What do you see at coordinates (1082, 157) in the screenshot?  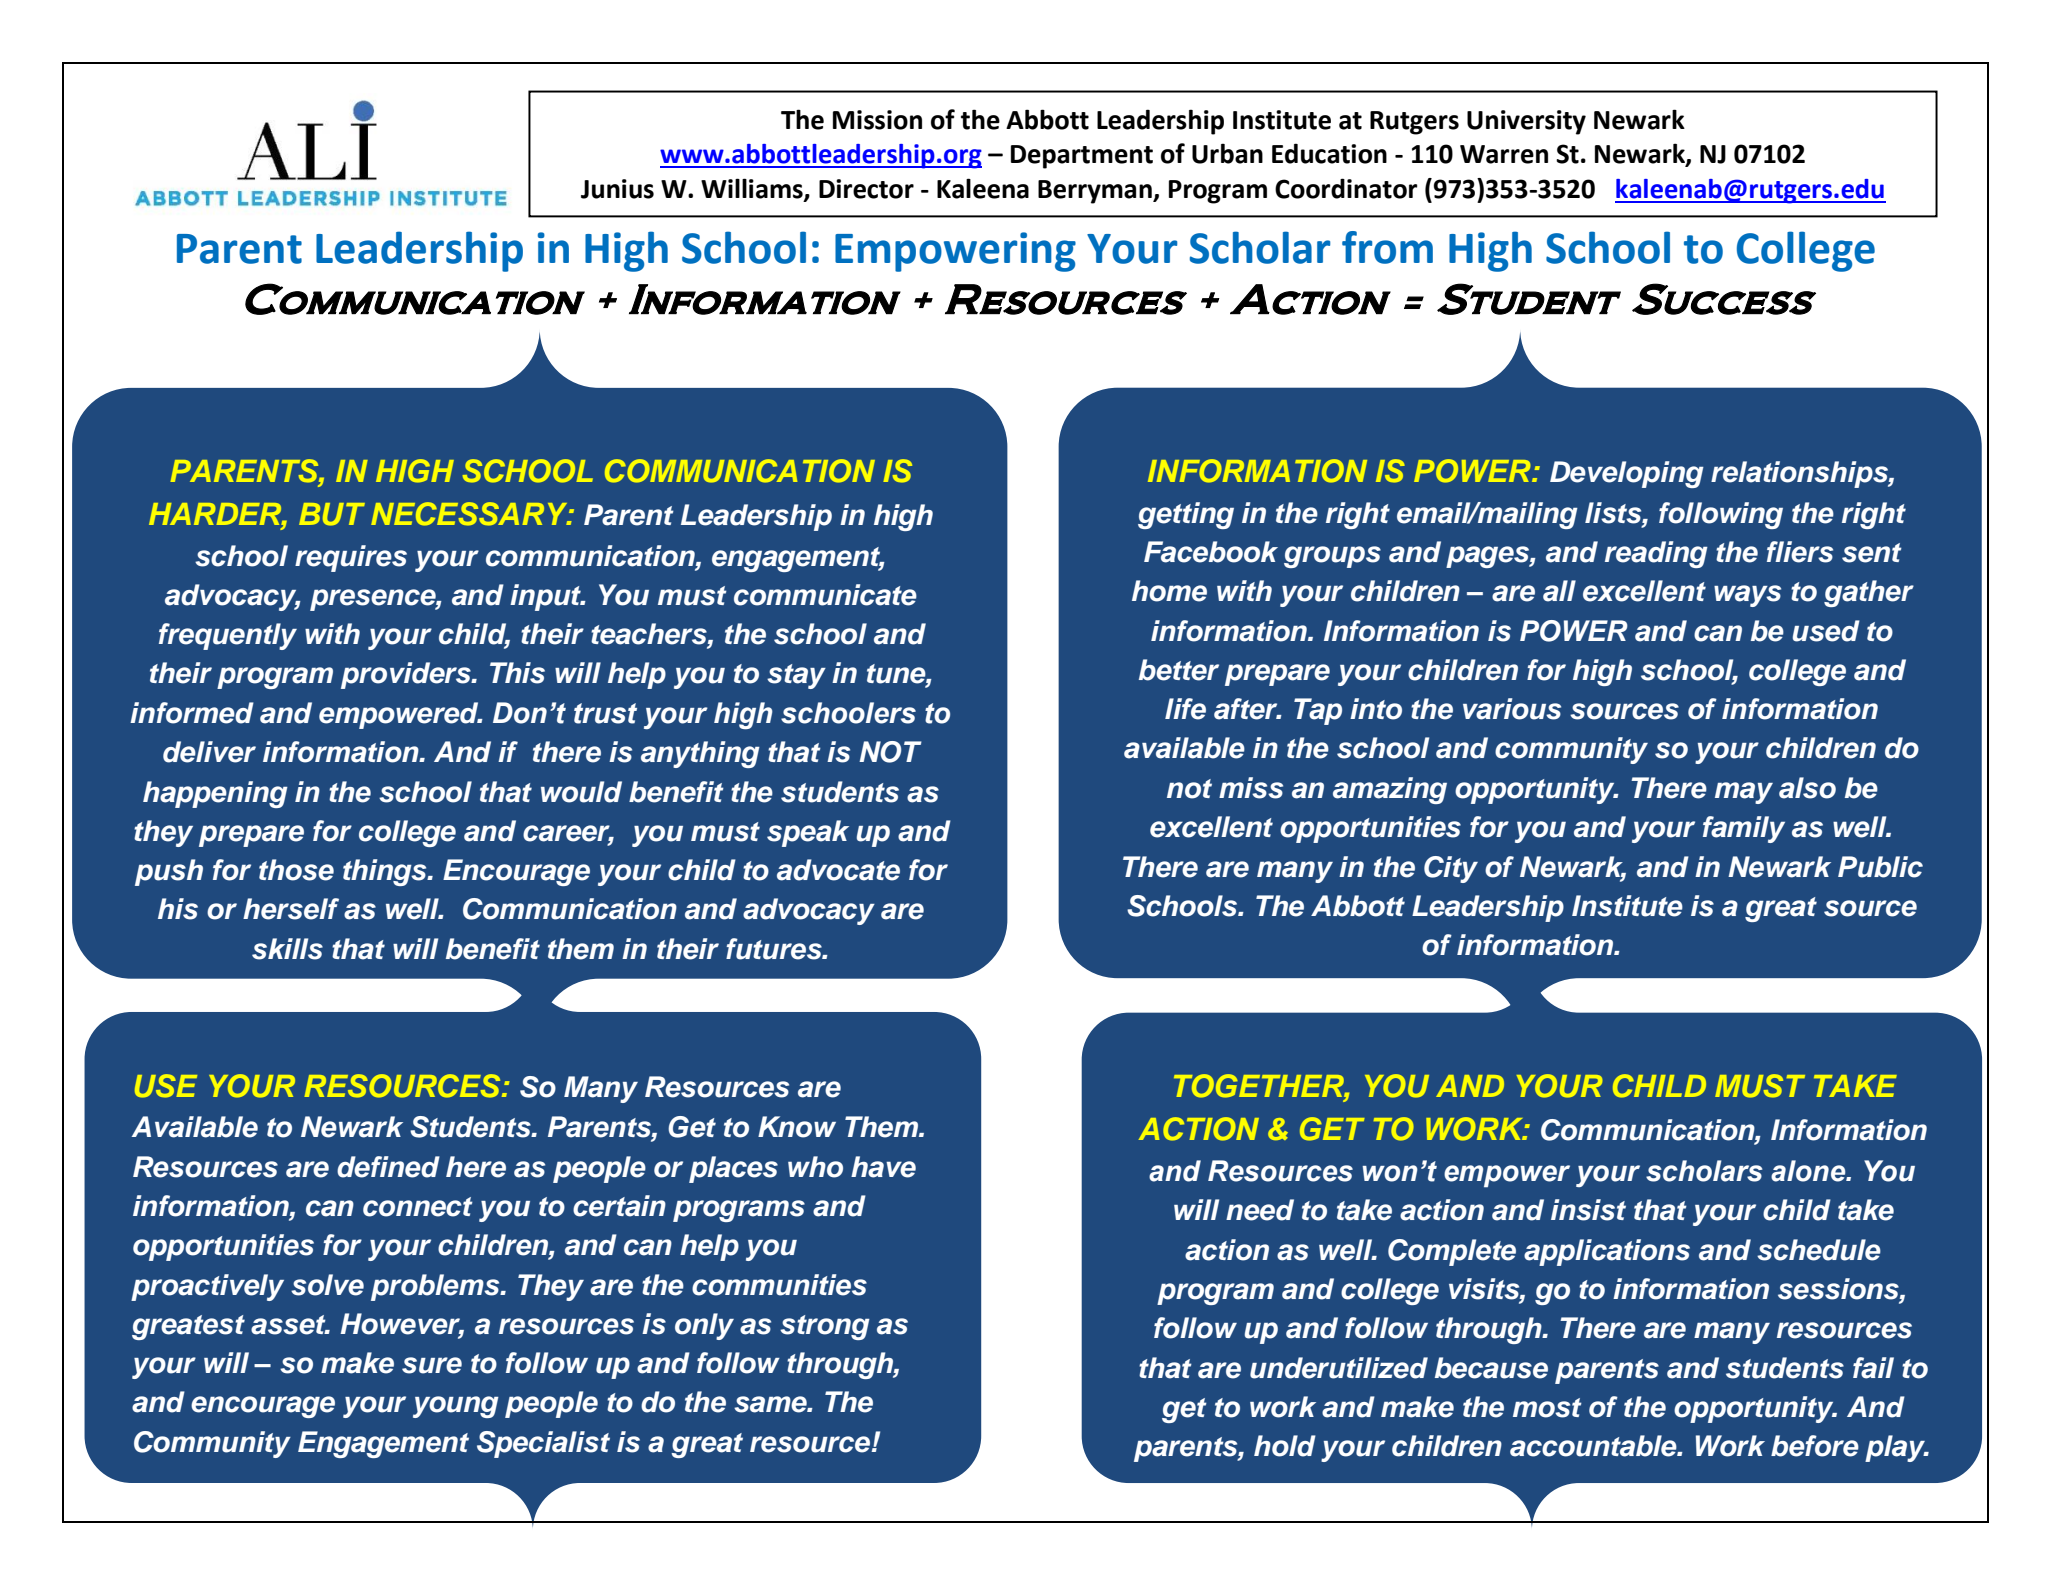 I see `Department` at bounding box center [1082, 157].
